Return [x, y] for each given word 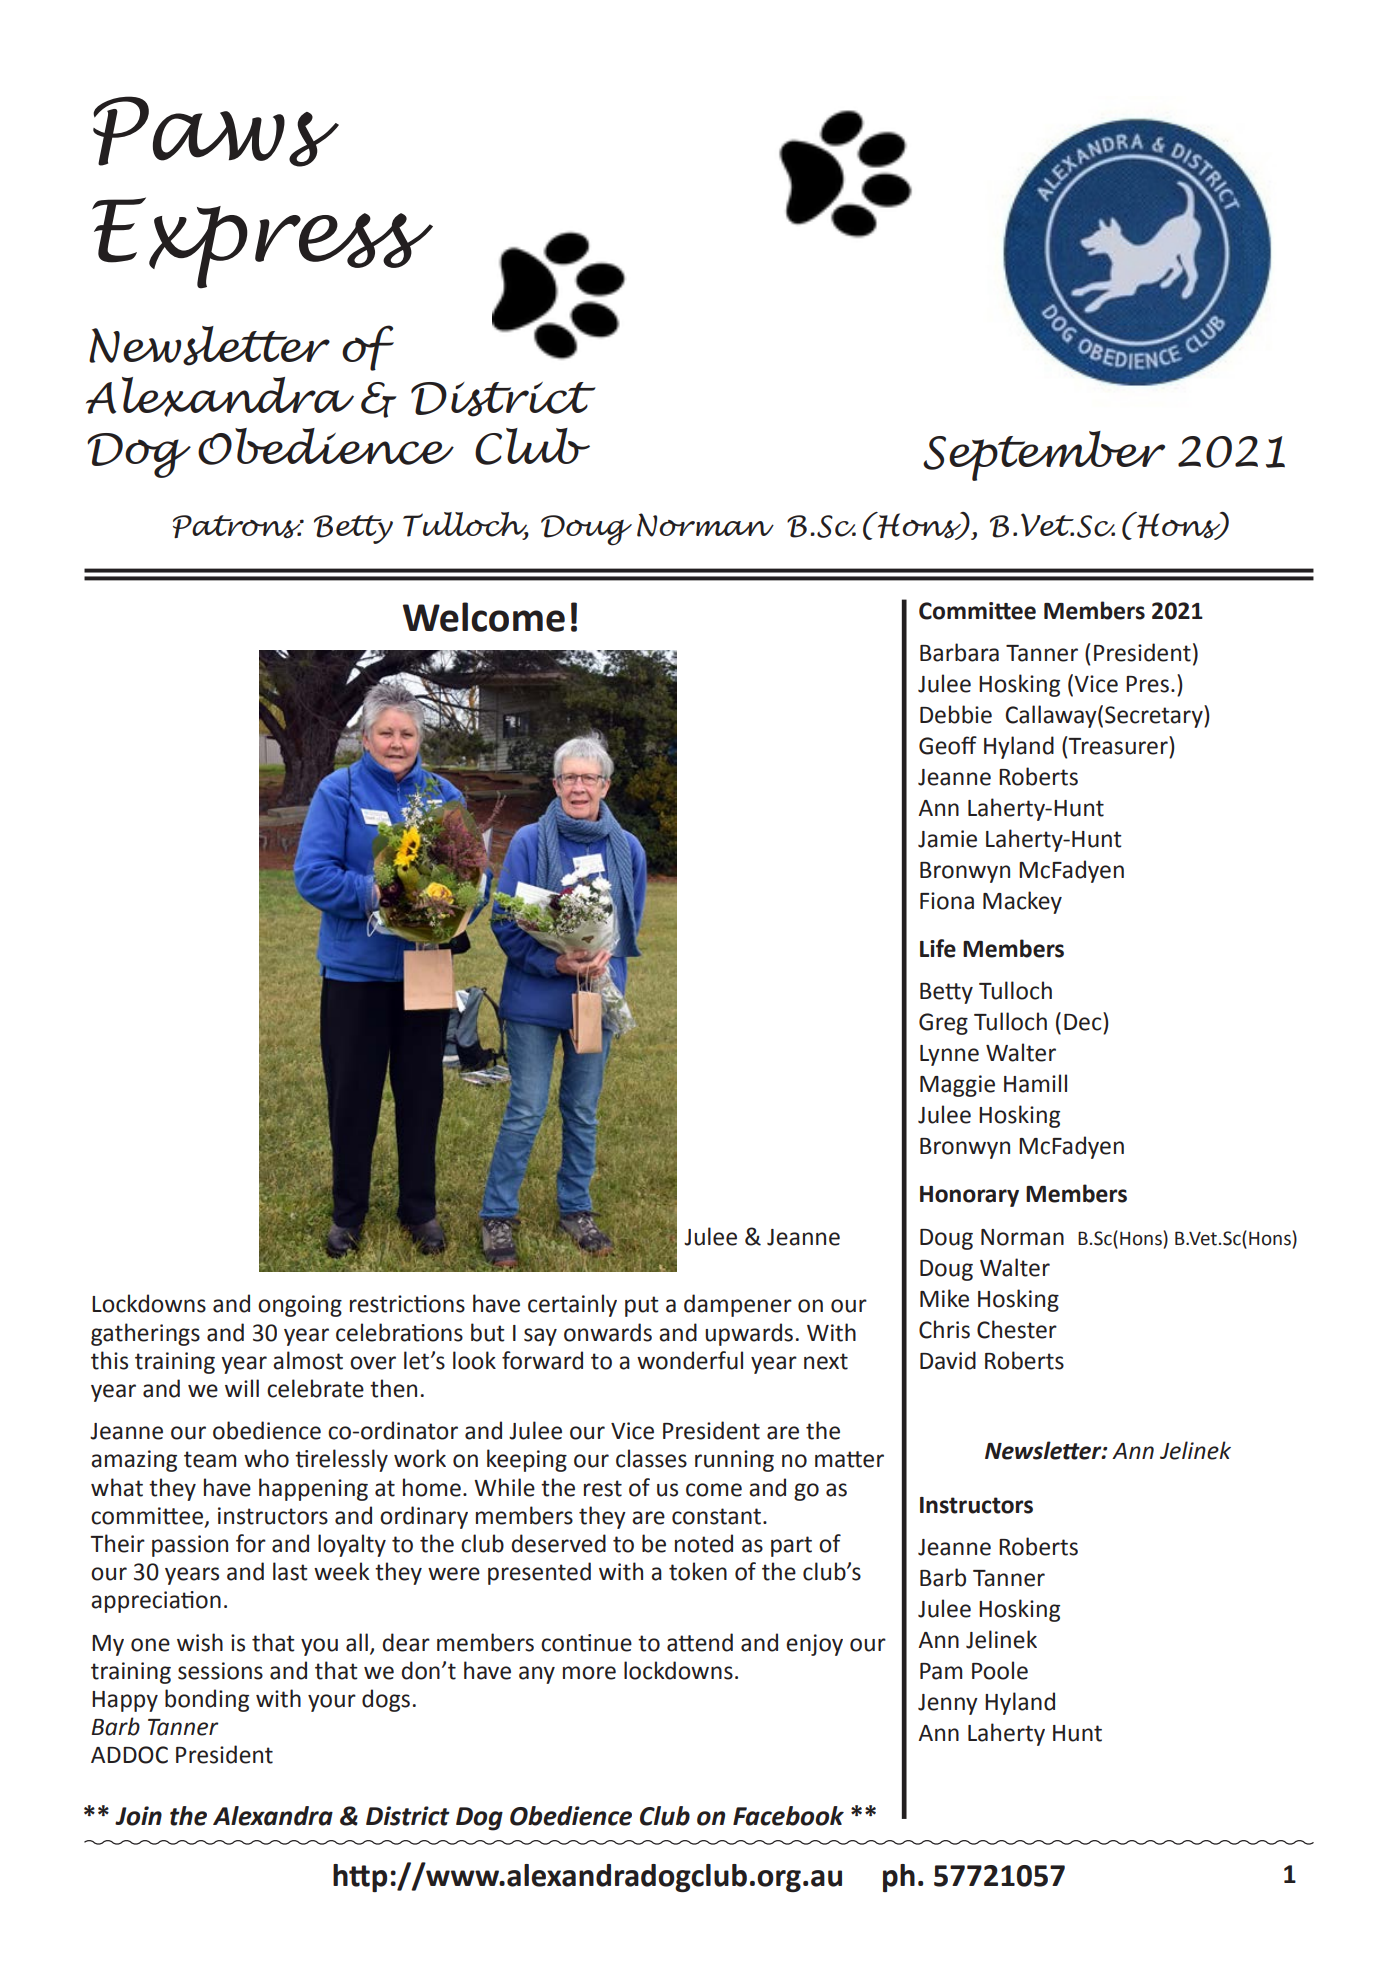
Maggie [957, 1086]
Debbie [956, 714]
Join [138, 1816]
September [1044, 456]
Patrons [238, 526]
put [642, 1306]
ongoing [300, 1306]
